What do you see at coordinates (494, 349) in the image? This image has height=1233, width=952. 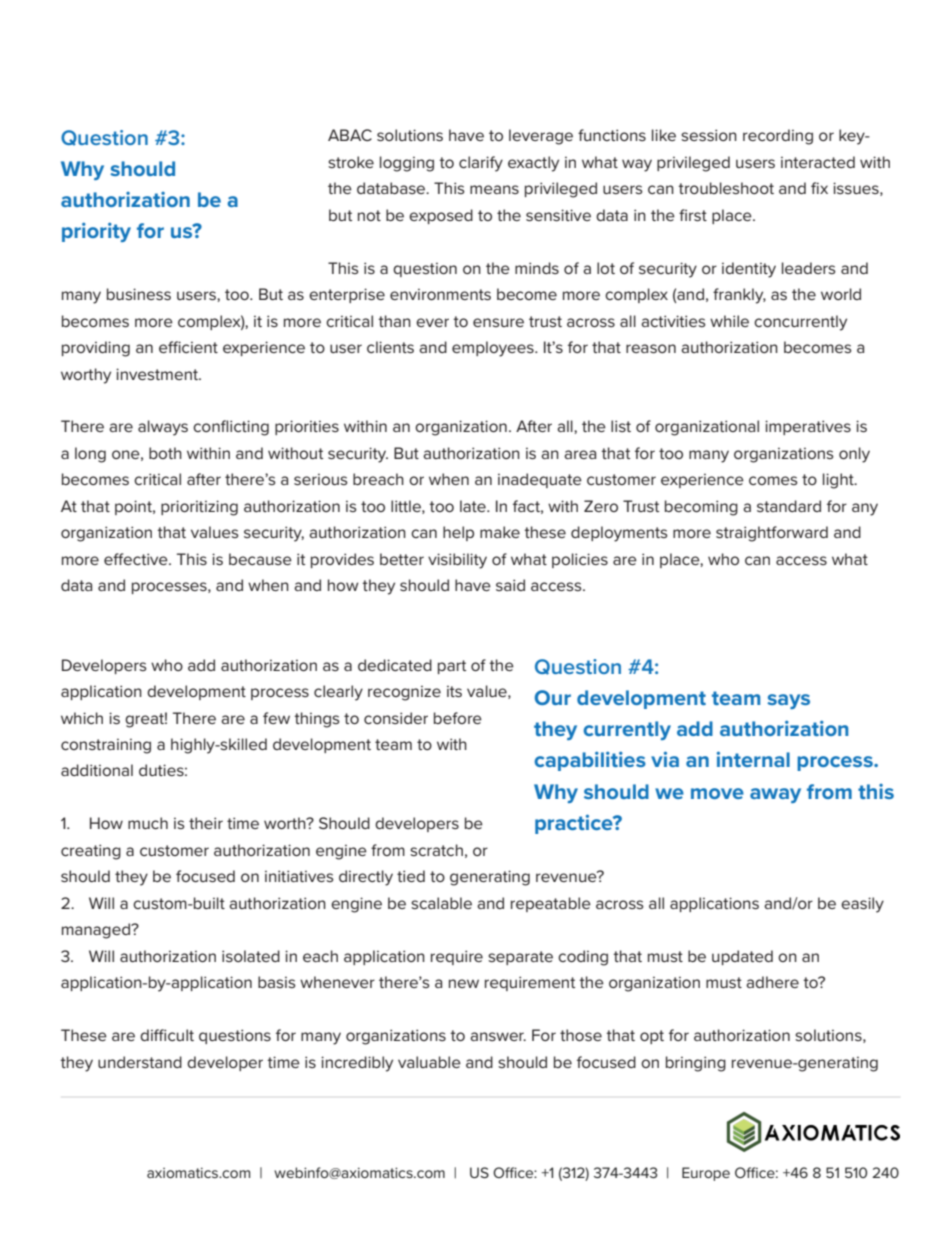 I see `employees` at bounding box center [494, 349].
